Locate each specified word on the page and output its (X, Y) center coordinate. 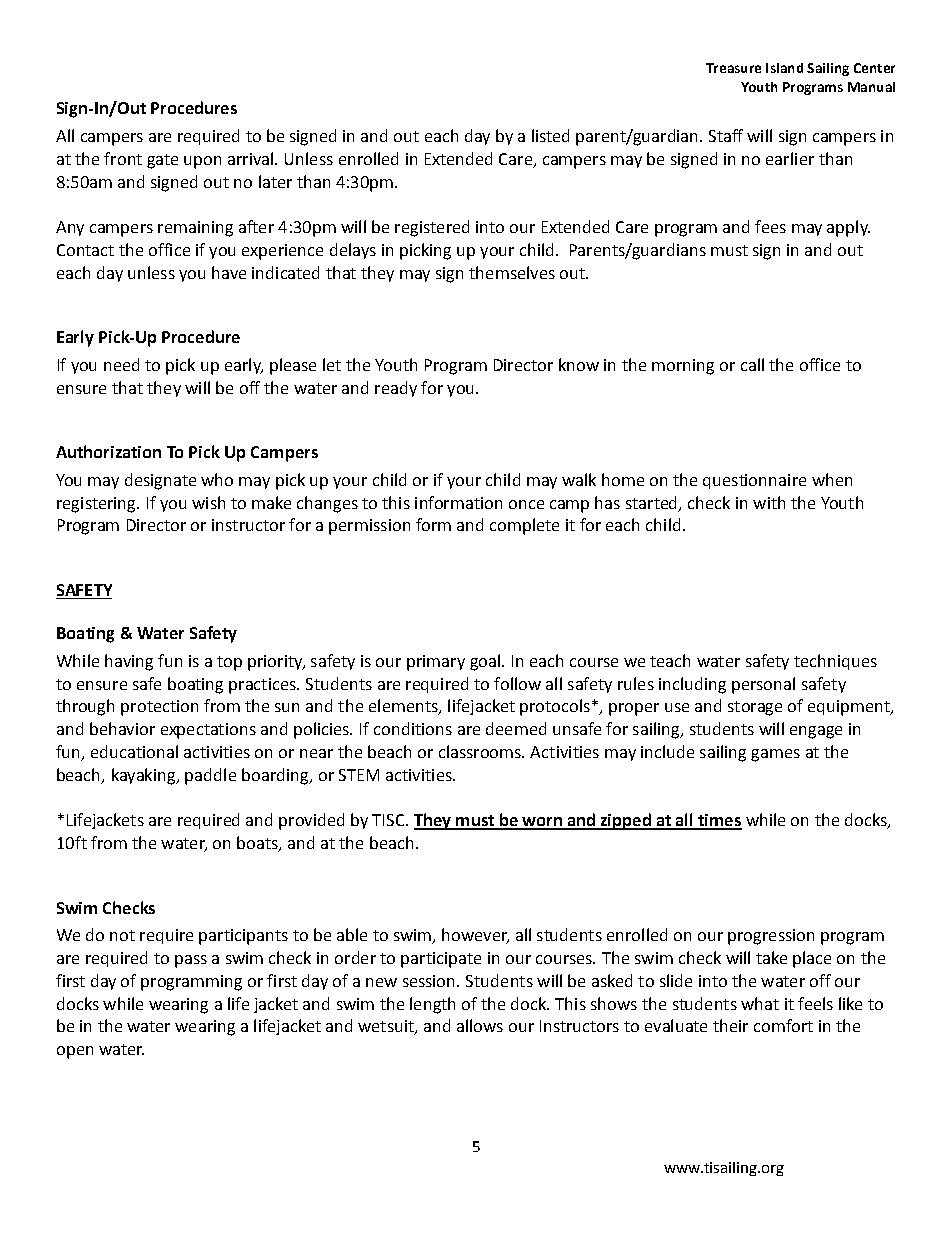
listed (550, 135)
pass (191, 961)
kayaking (145, 776)
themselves (512, 272)
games (775, 755)
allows (480, 1025)
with (769, 502)
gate (162, 161)
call (752, 364)
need (121, 364)
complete (524, 526)
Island (784, 68)
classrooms (481, 751)
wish (208, 502)
